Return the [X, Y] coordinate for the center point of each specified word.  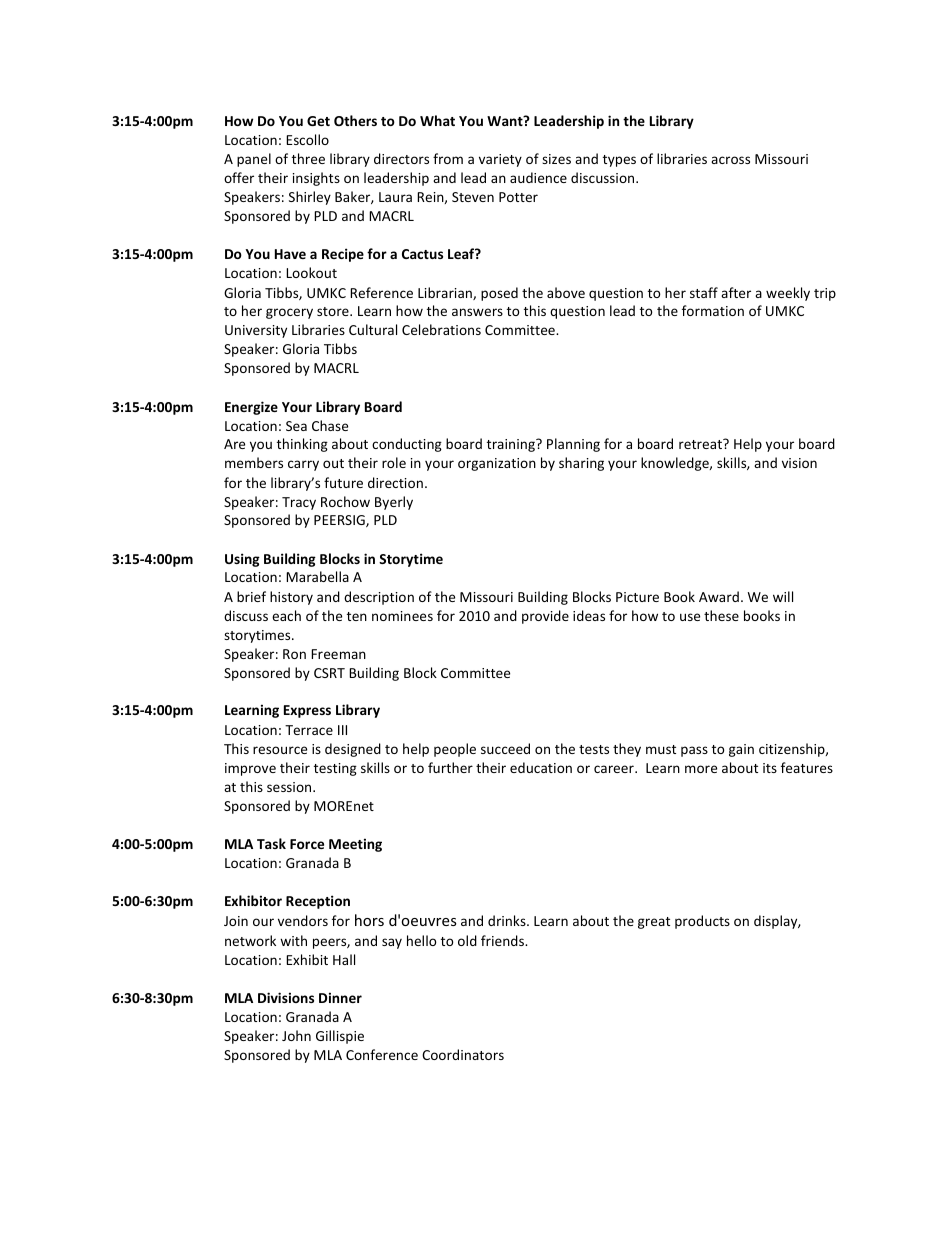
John [296, 1035]
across [730, 160]
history [291, 598]
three [308, 158]
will [783, 596]
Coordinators [463, 1054]
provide [545, 617]
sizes [556, 159]
